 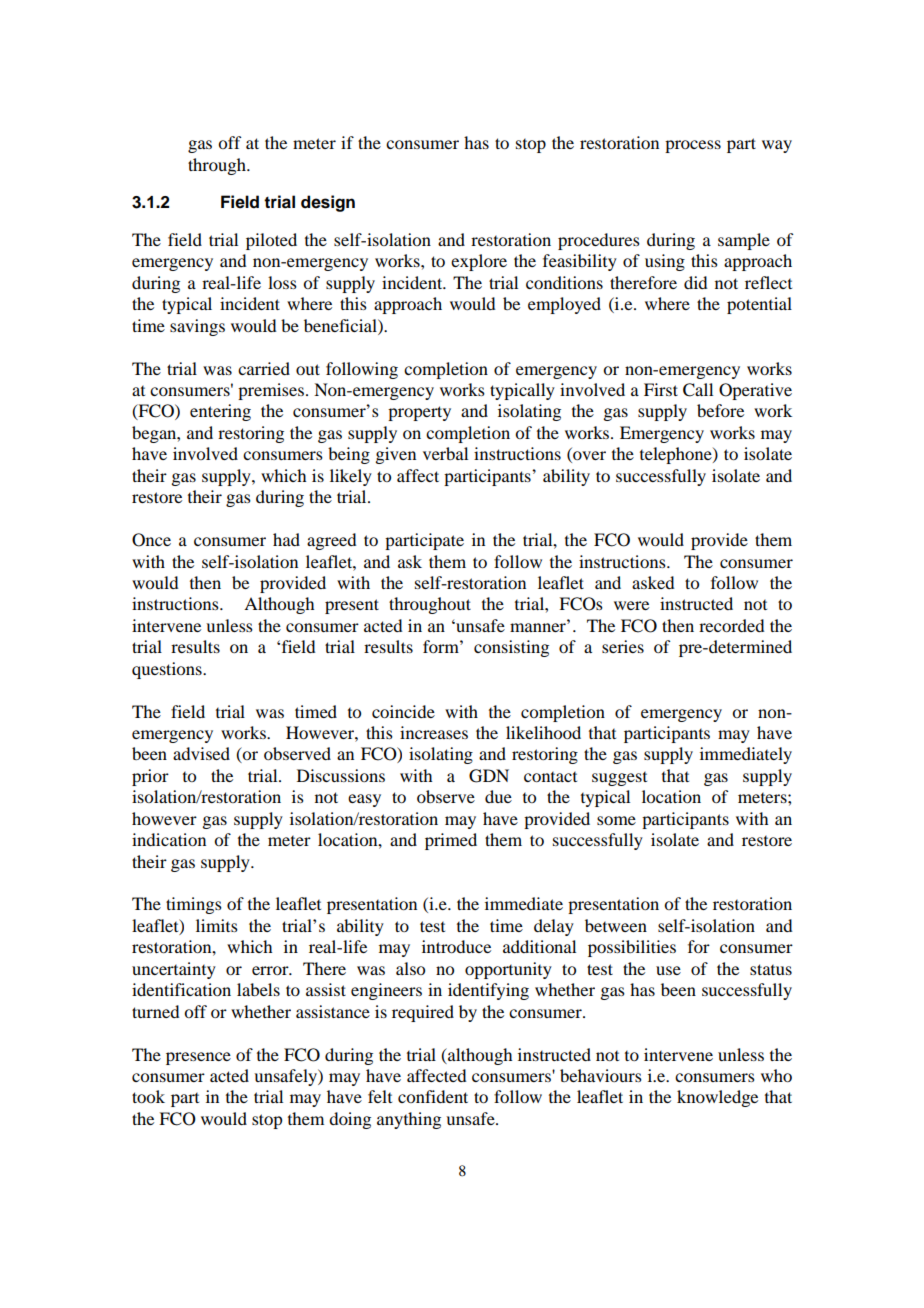 What do you see at coordinates (717, 1098) in the screenshot?
I see `knowledge` at bounding box center [717, 1098].
